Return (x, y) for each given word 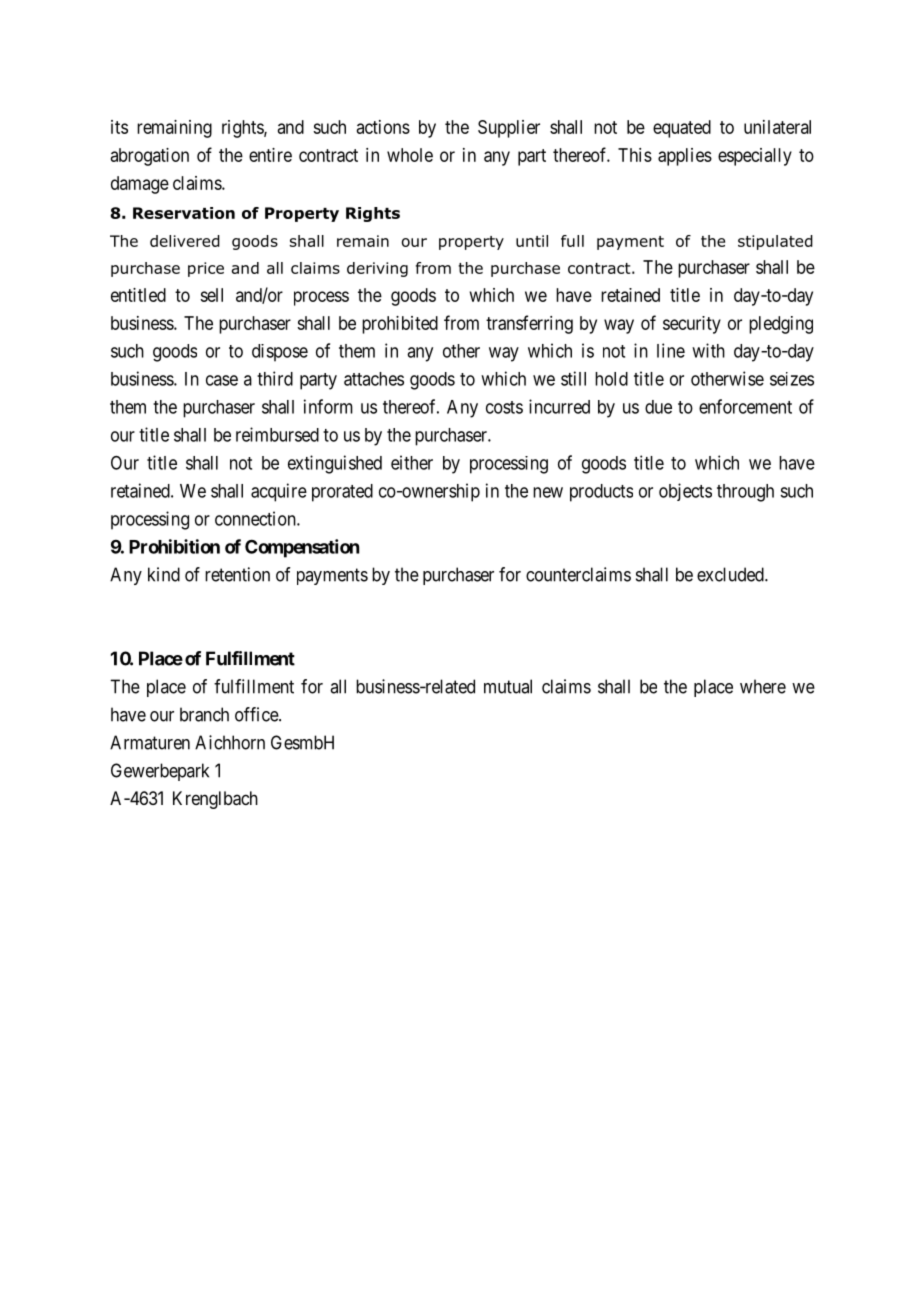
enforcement (745, 406)
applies (685, 157)
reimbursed (277, 434)
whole (410, 155)
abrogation (150, 157)
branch (204, 714)
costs (504, 407)
